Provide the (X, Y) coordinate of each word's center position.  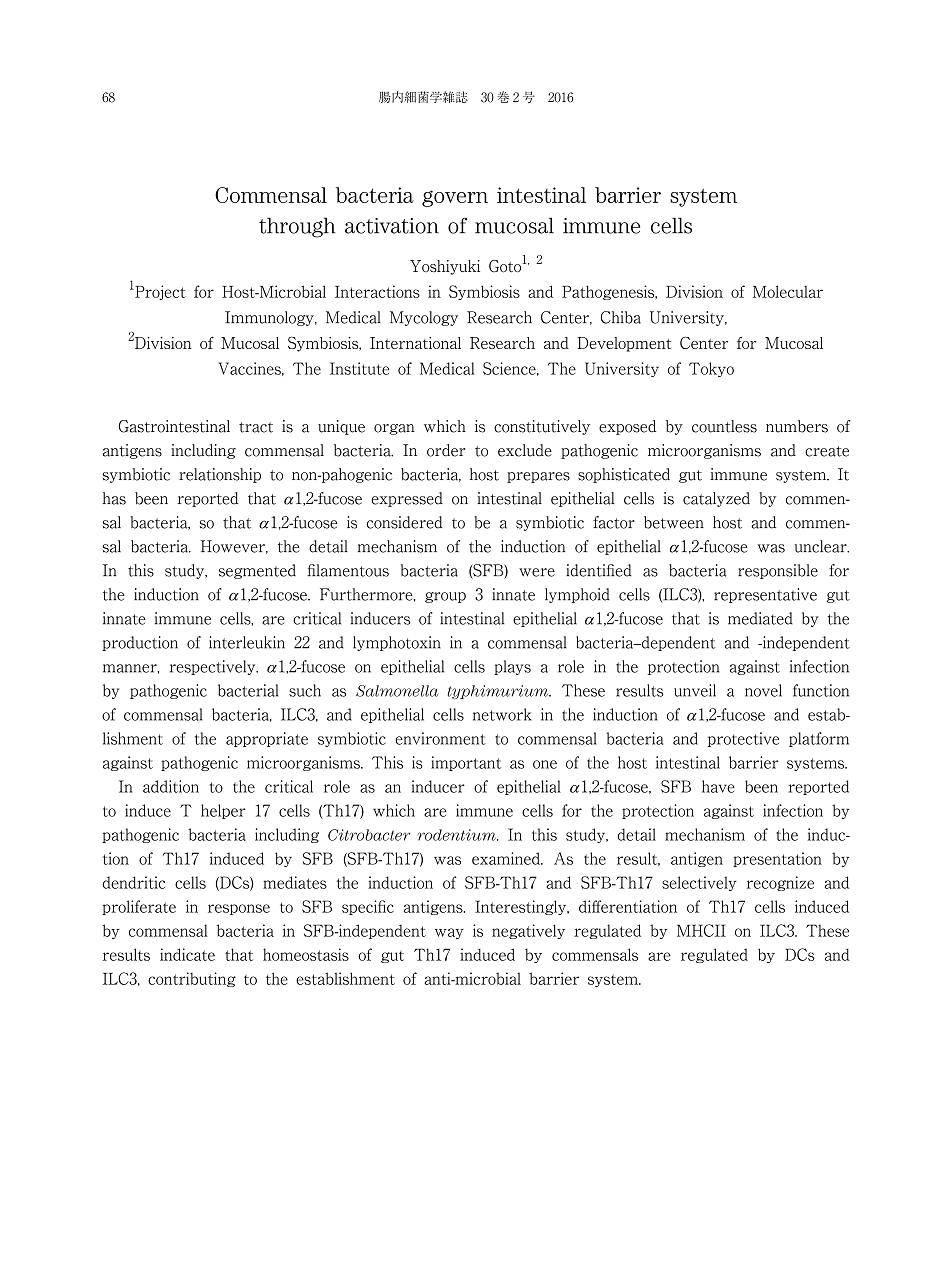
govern (455, 198)
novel (763, 690)
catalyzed (716, 499)
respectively (214, 667)
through (297, 227)
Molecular (788, 291)
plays (512, 667)
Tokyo (711, 369)
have (718, 786)
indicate (187, 954)
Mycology (424, 318)
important (466, 763)
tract (256, 427)
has (114, 498)
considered (405, 522)
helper (223, 811)
